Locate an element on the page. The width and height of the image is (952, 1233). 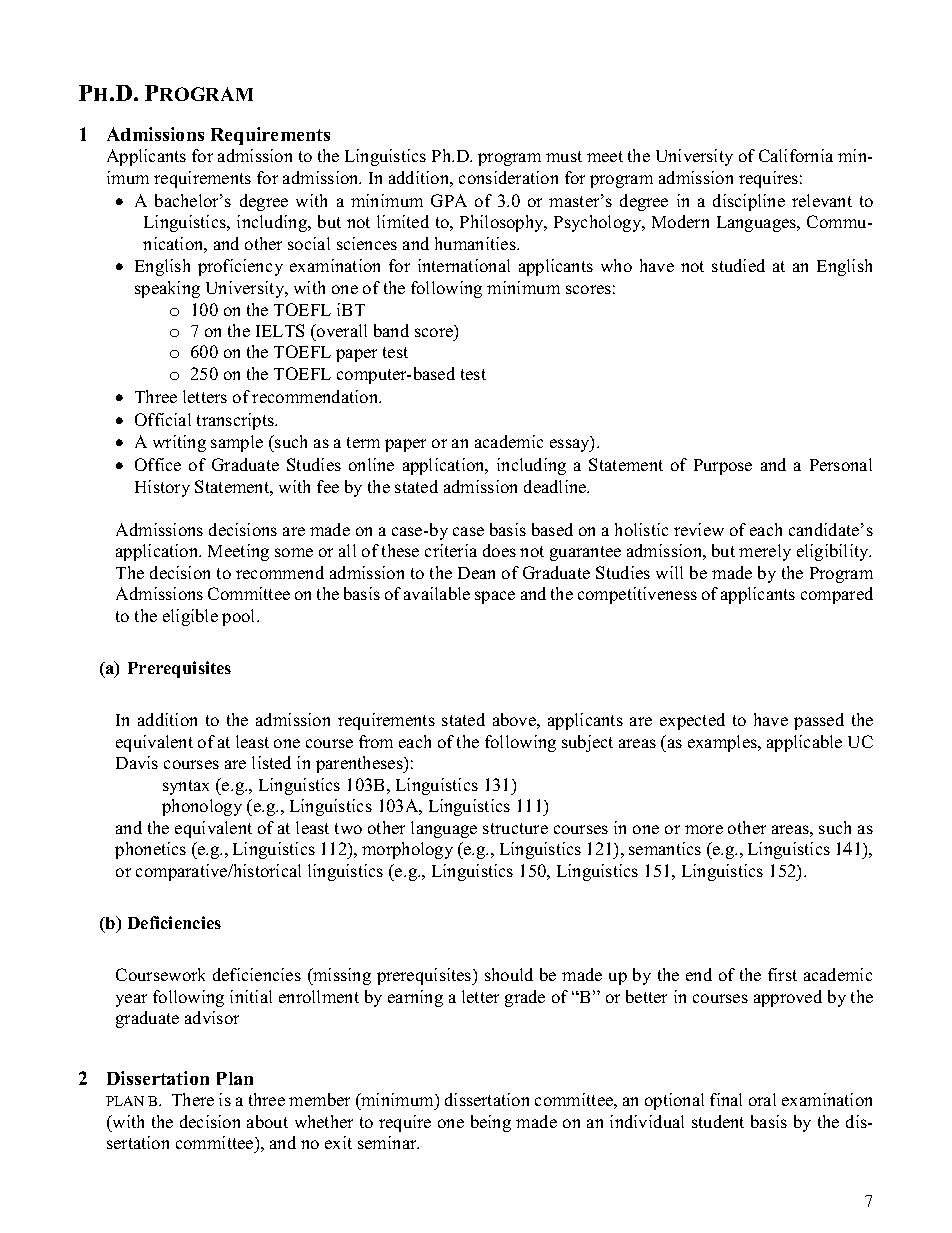
subject is located at coordinates (587, 743).
